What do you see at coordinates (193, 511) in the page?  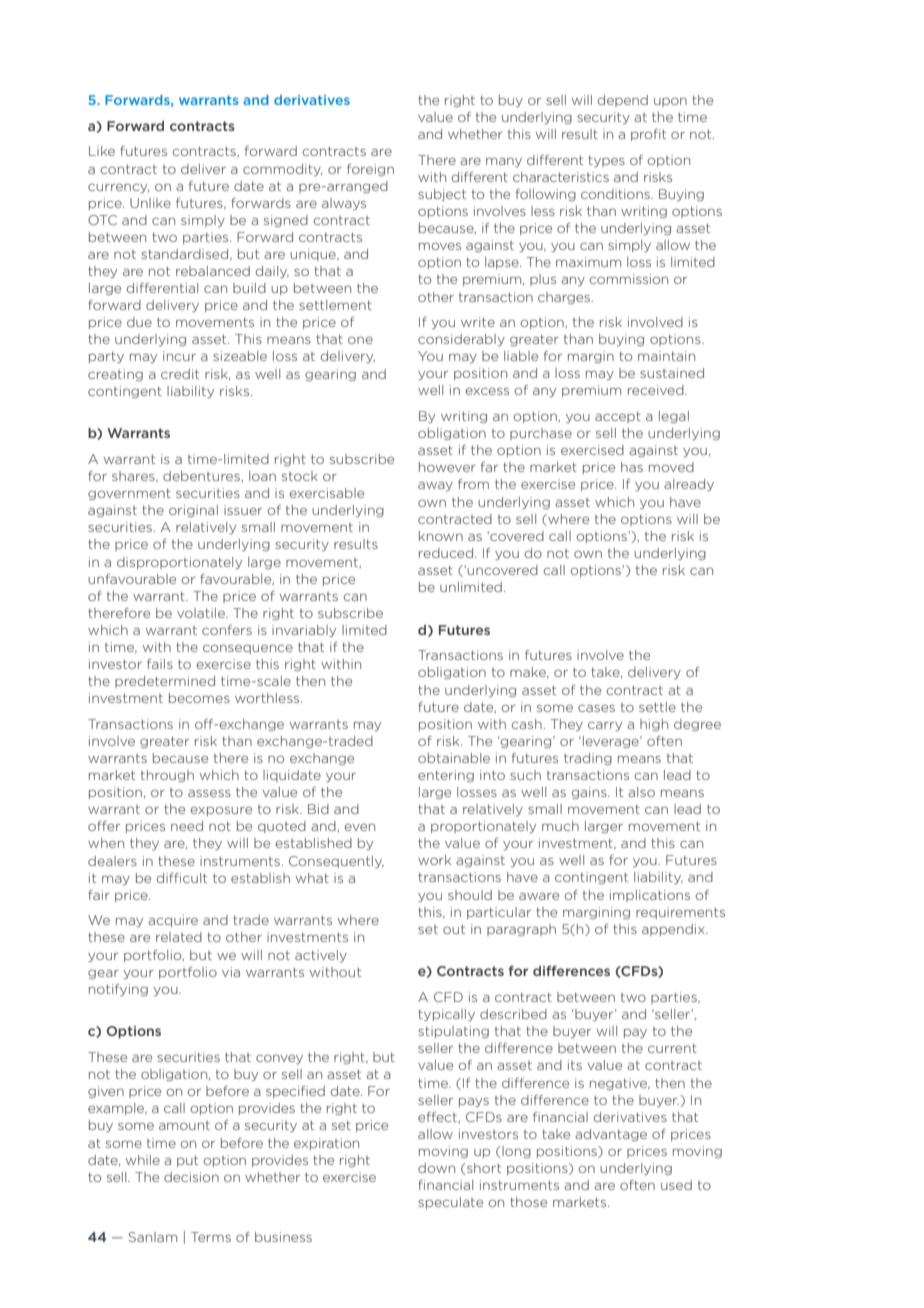 I see `original` at bounding box center [193, 511].
